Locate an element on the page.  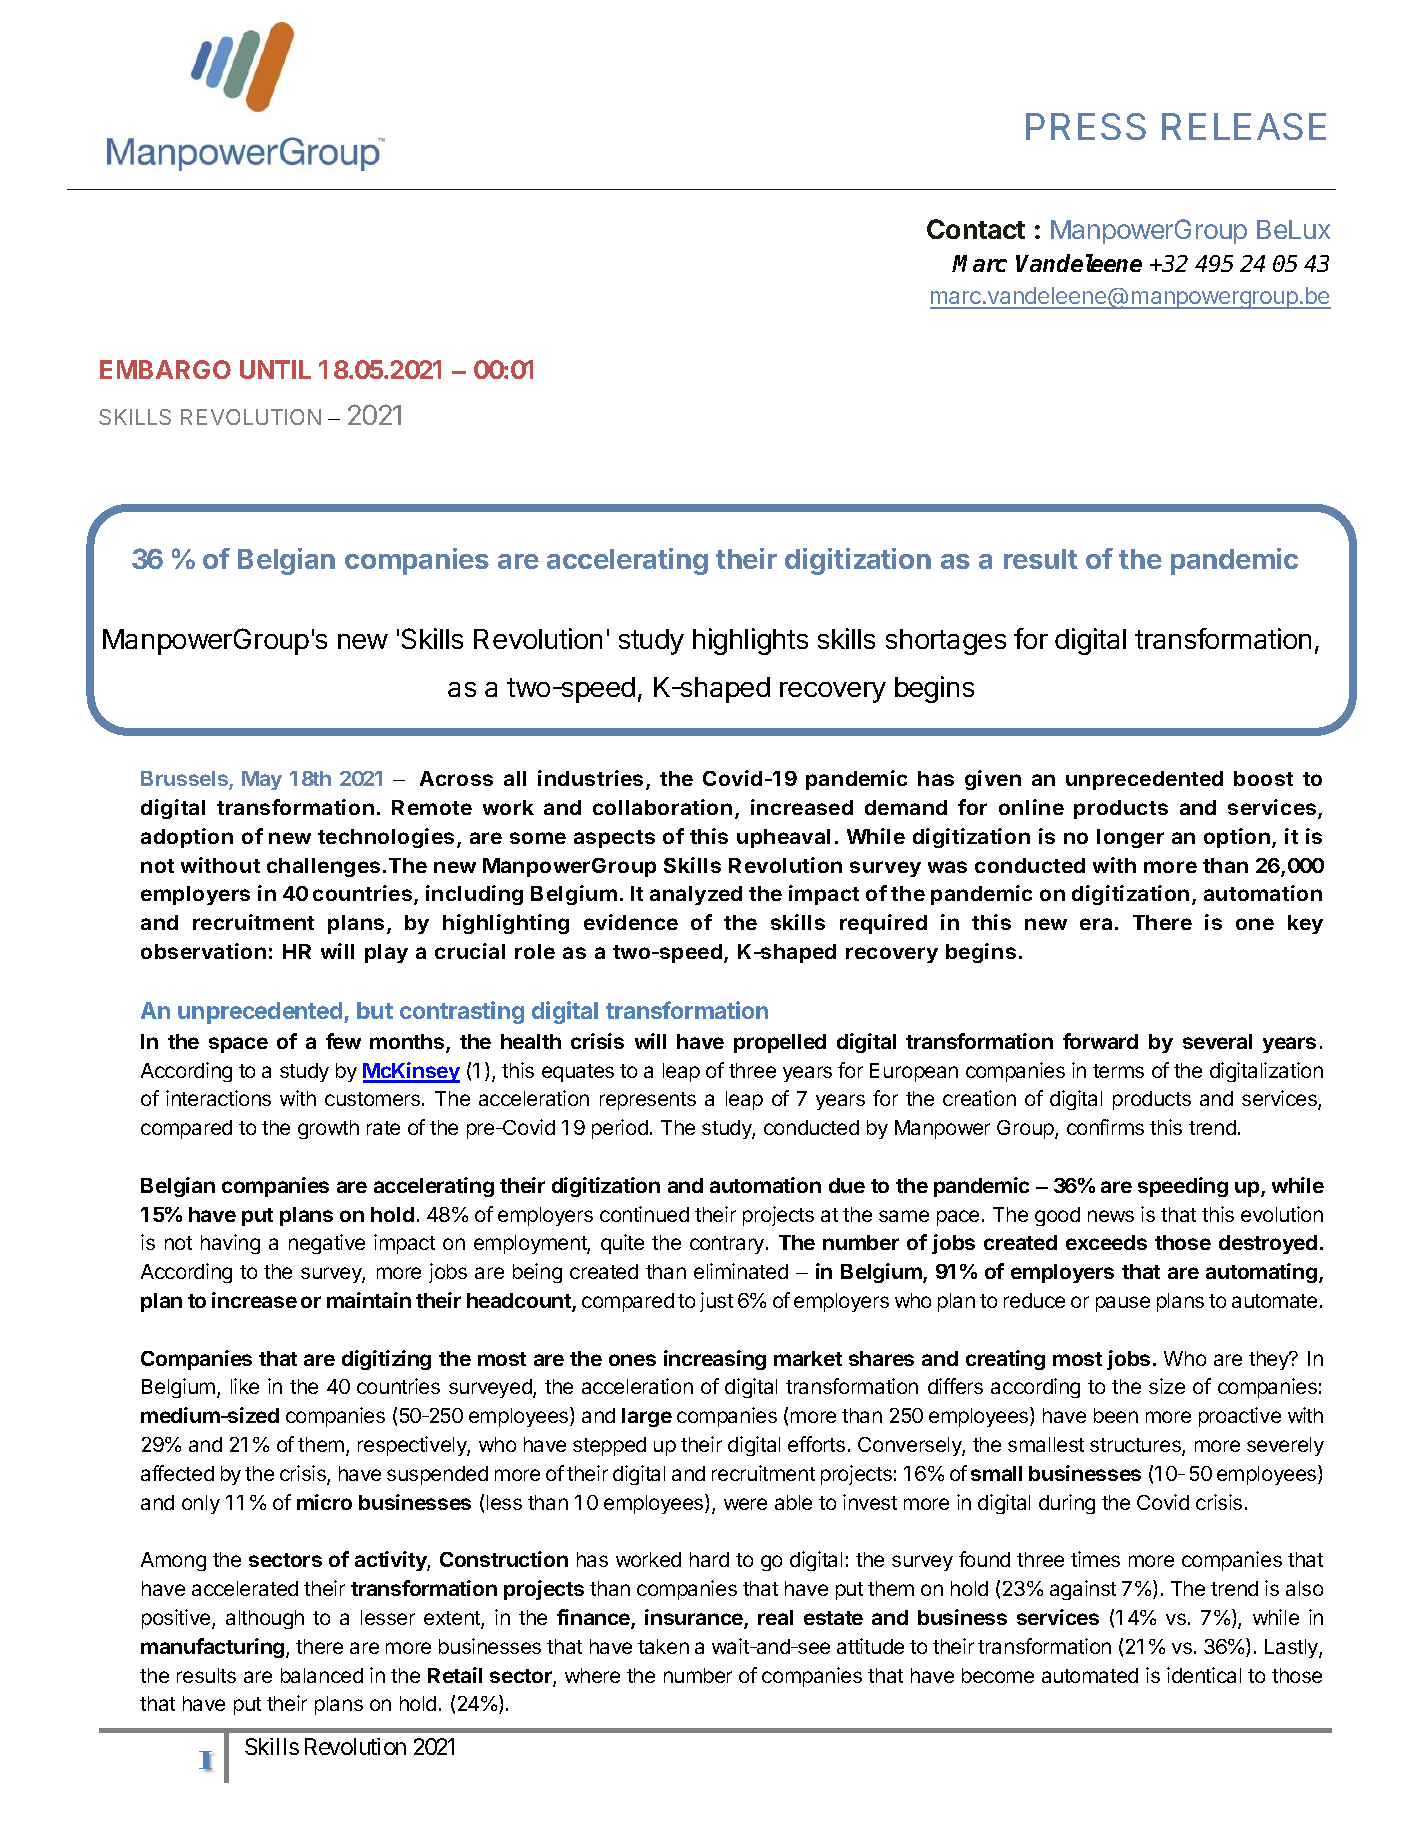
Contact is located at coordinates (976, 229).
